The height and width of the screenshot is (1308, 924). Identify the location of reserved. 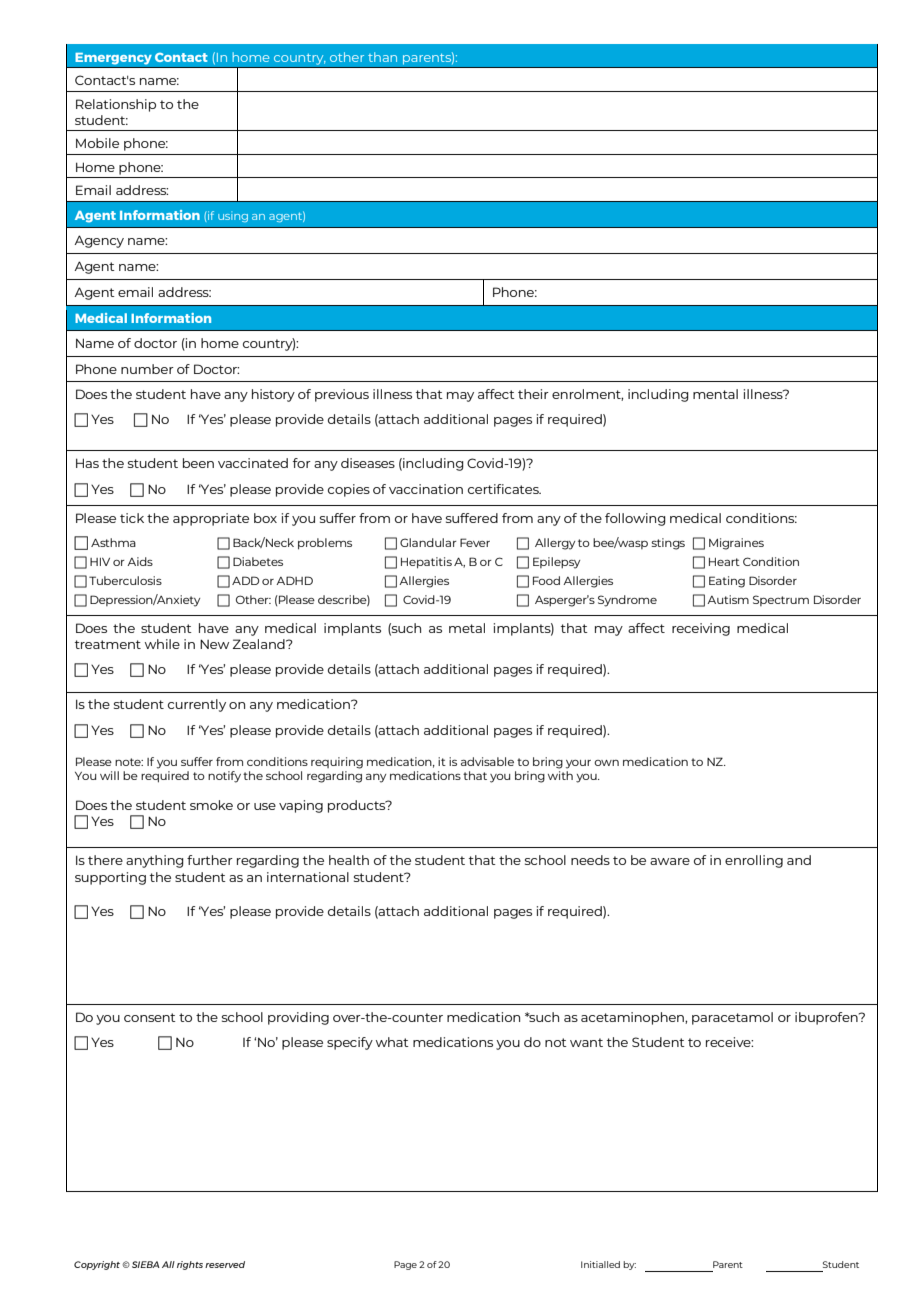
(225, 1264).
